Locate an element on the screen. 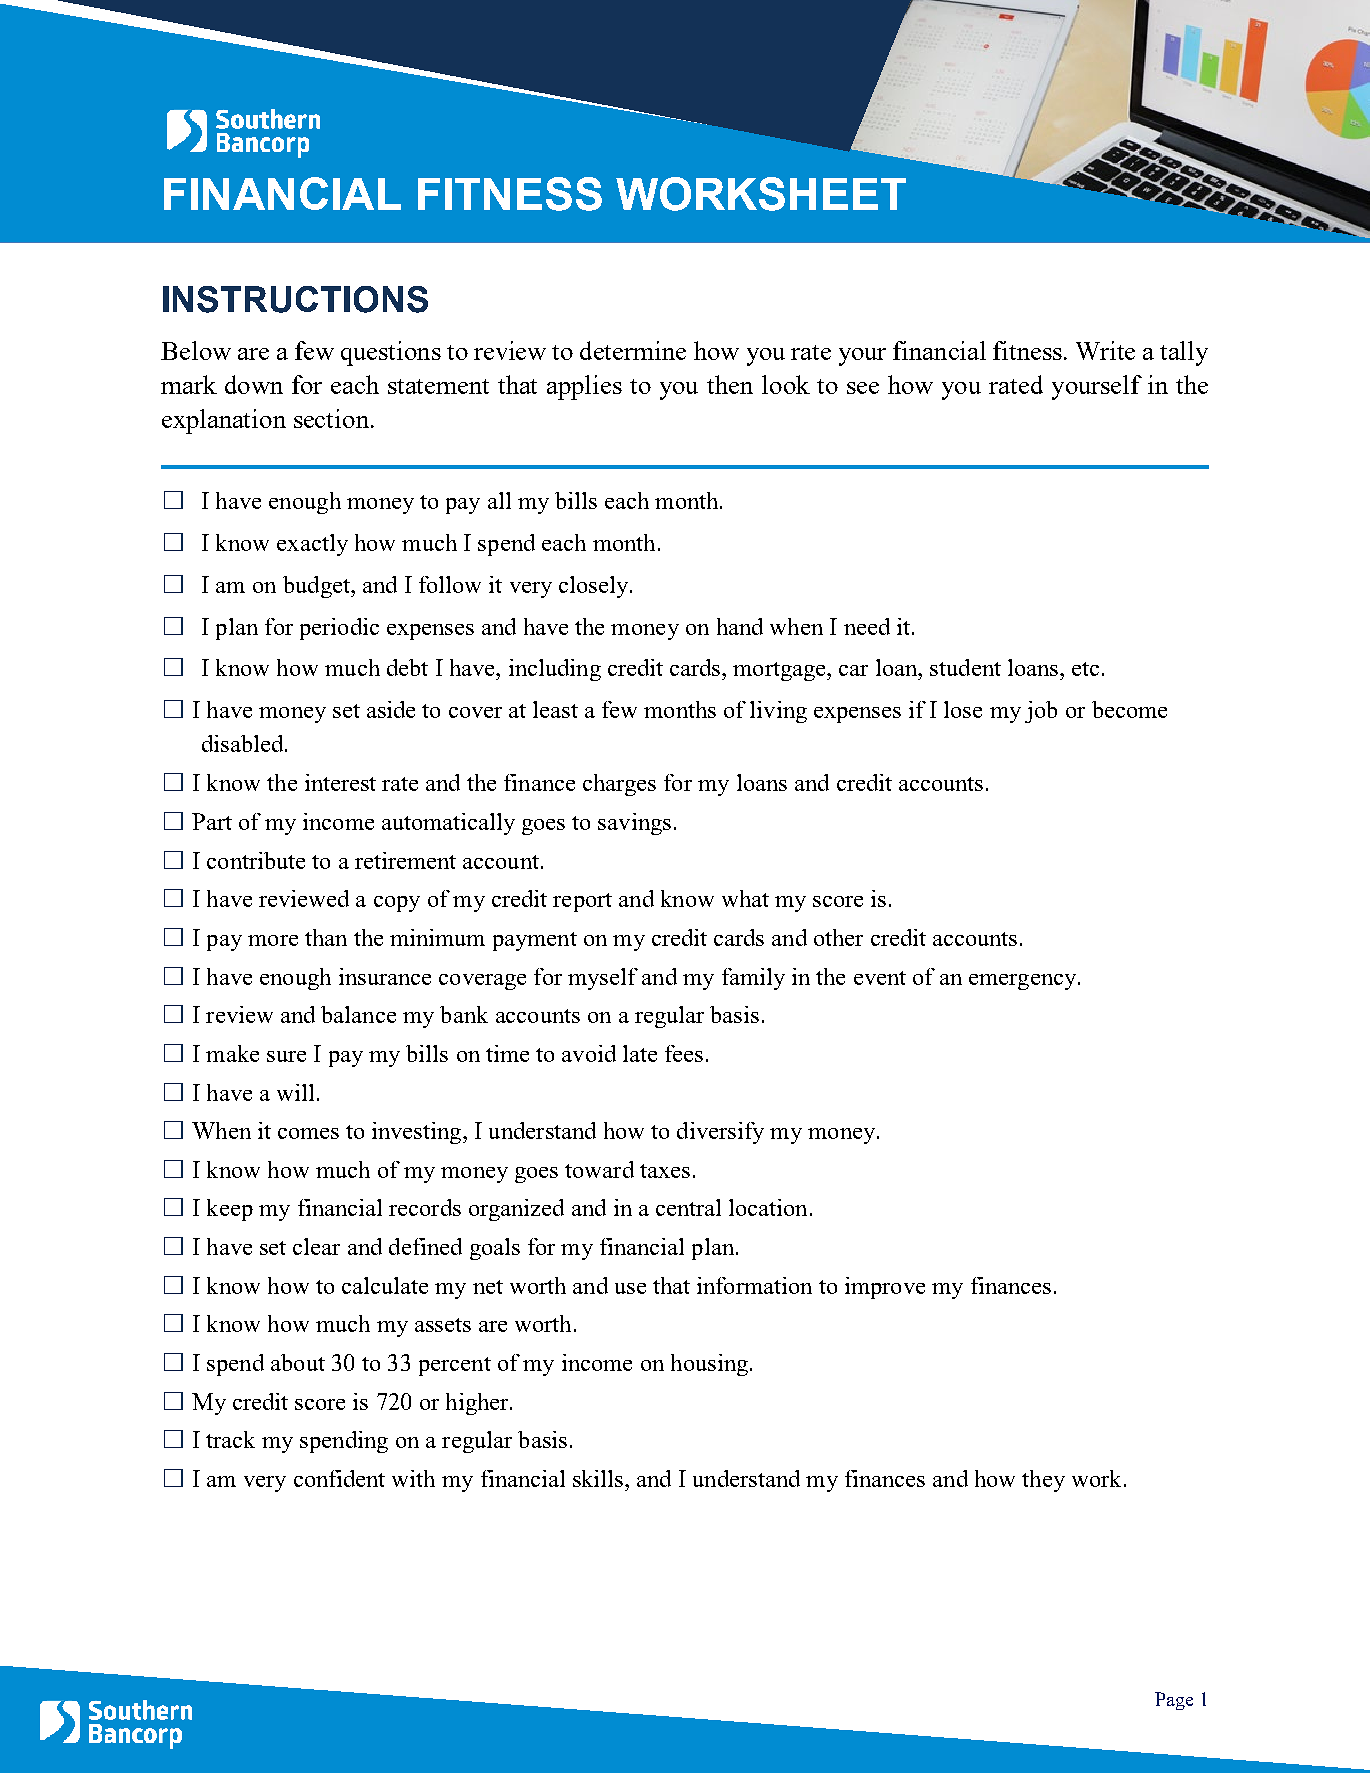 The width and height of the screenshot is (1370, 1773). family is located at coordinates (753, 979).
